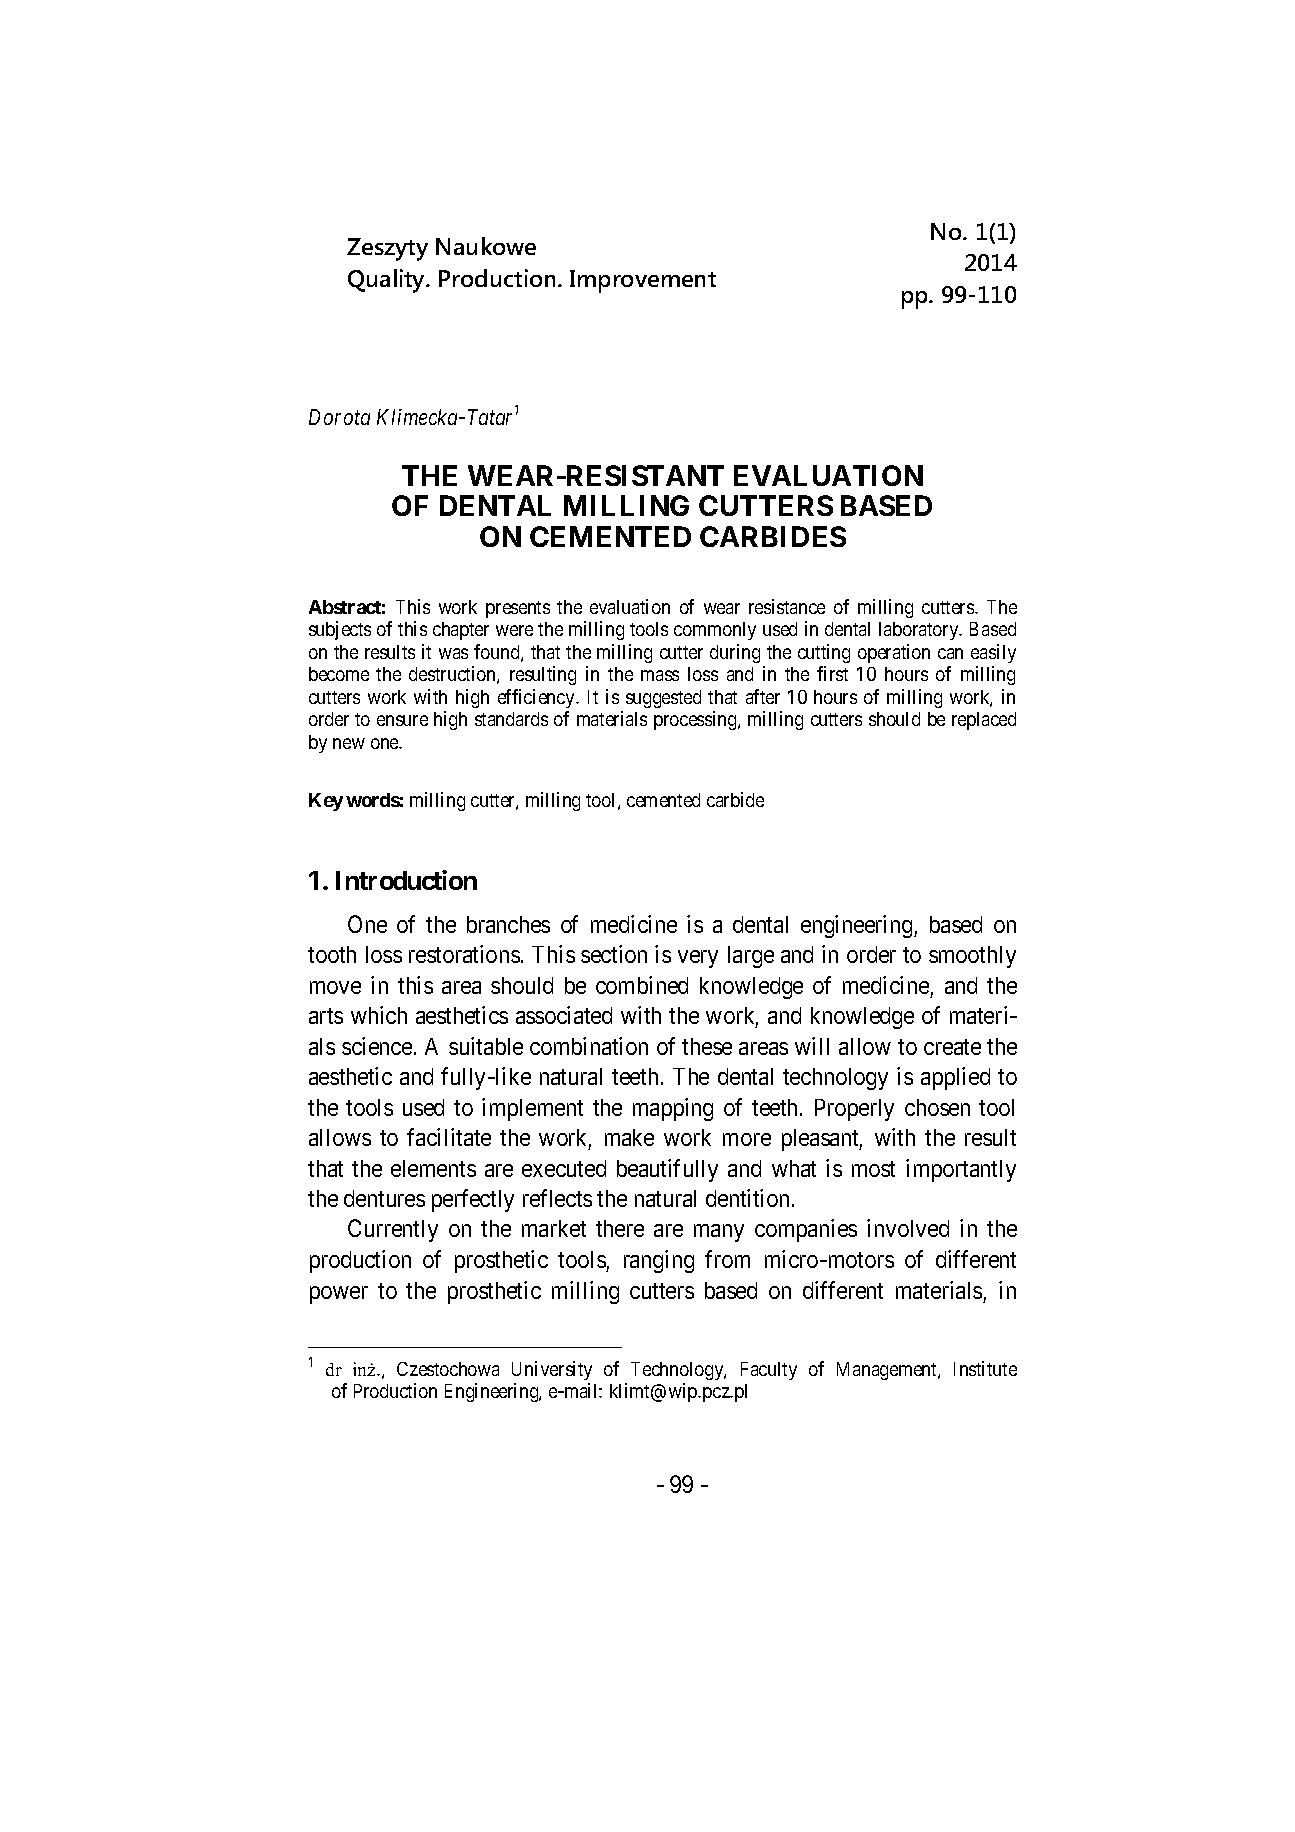  I want to click on power, so click(339, 1295).
